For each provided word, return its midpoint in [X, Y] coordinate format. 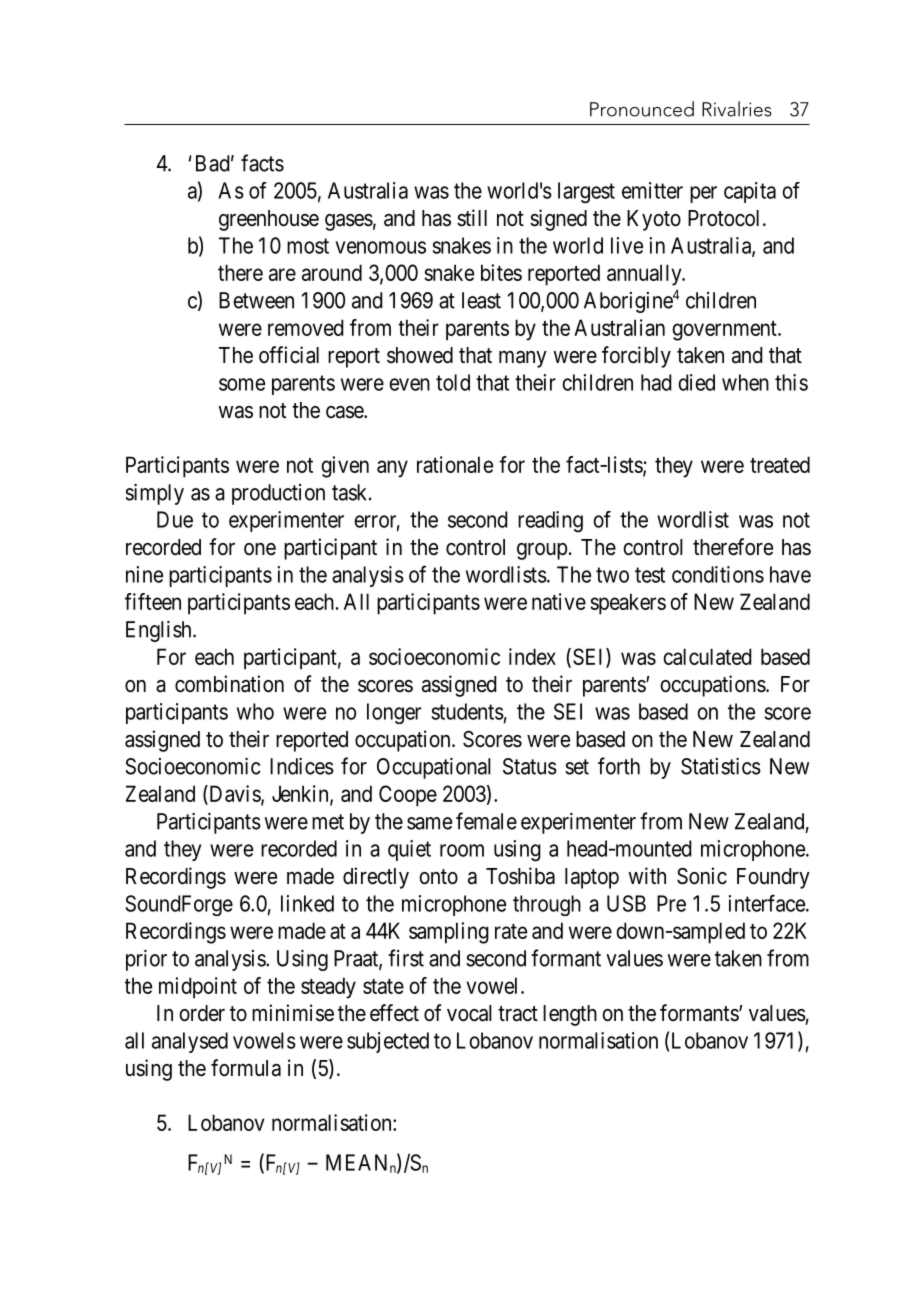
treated [780, 464]
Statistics [721, 766]
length [570, 1015]
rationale [455, 464]
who [255, 711]
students [468, 711]
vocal [469, 1013]
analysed [190, 1042]
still [472, 218]
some [242, 384]
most [308, 246]
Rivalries [737, 109]
